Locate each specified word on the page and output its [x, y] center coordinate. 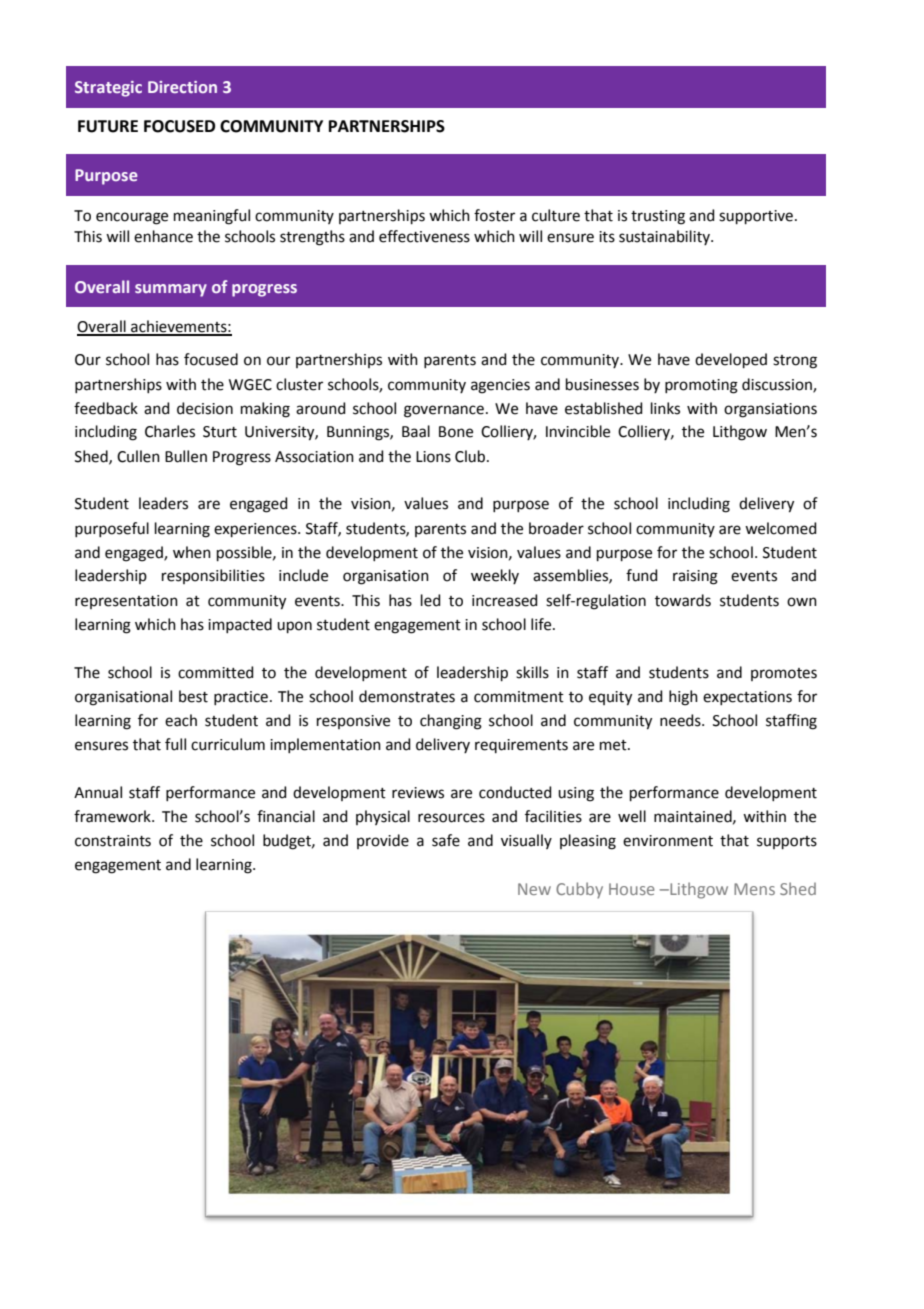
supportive [756, 217]
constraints [113, 841]
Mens [754, 889]
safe [446, 840]
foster [494, 215]
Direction [182, 87]
